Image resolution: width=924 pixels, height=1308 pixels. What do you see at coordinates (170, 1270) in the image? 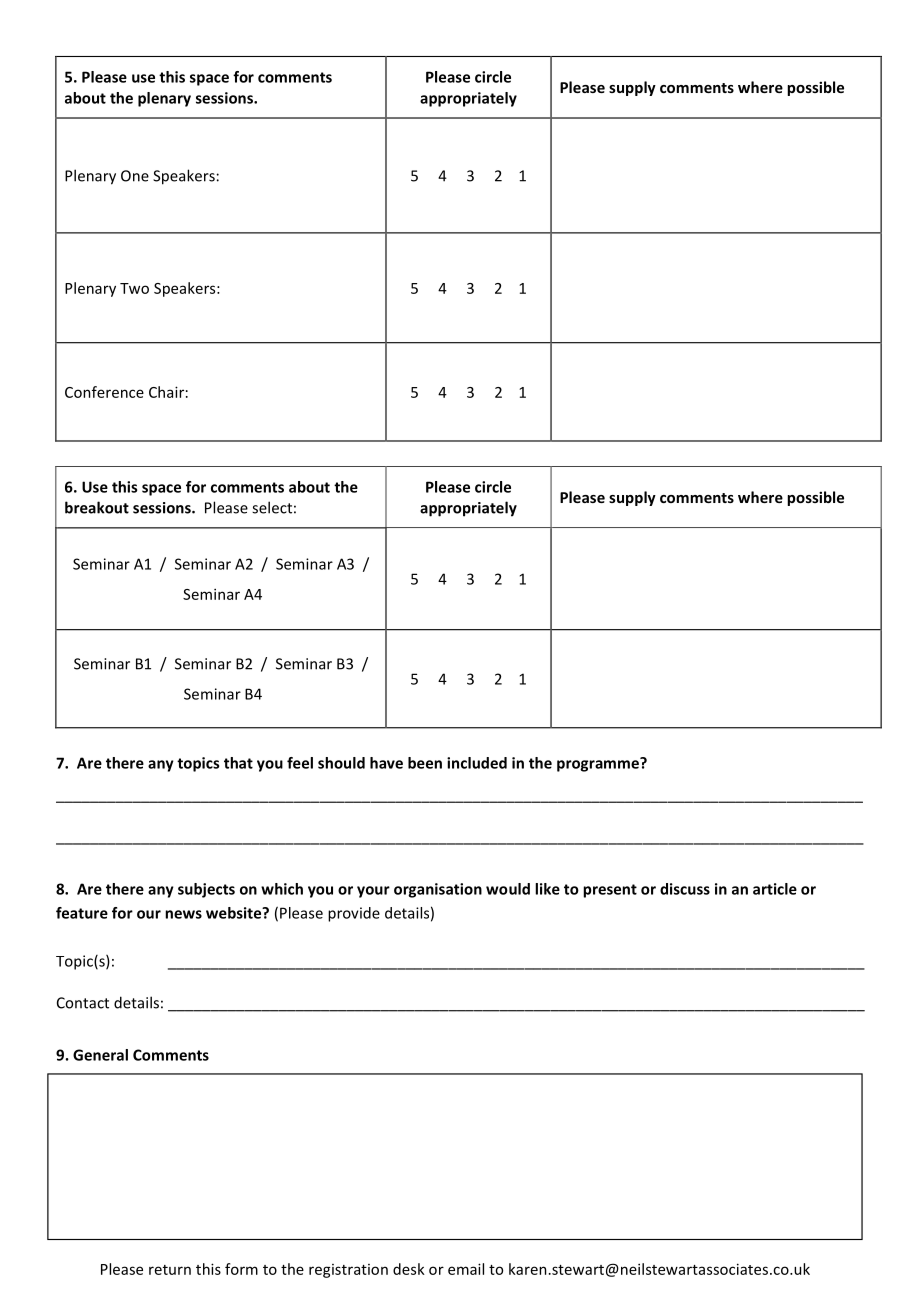
I see `return` at bounding box center [170, 1270].
